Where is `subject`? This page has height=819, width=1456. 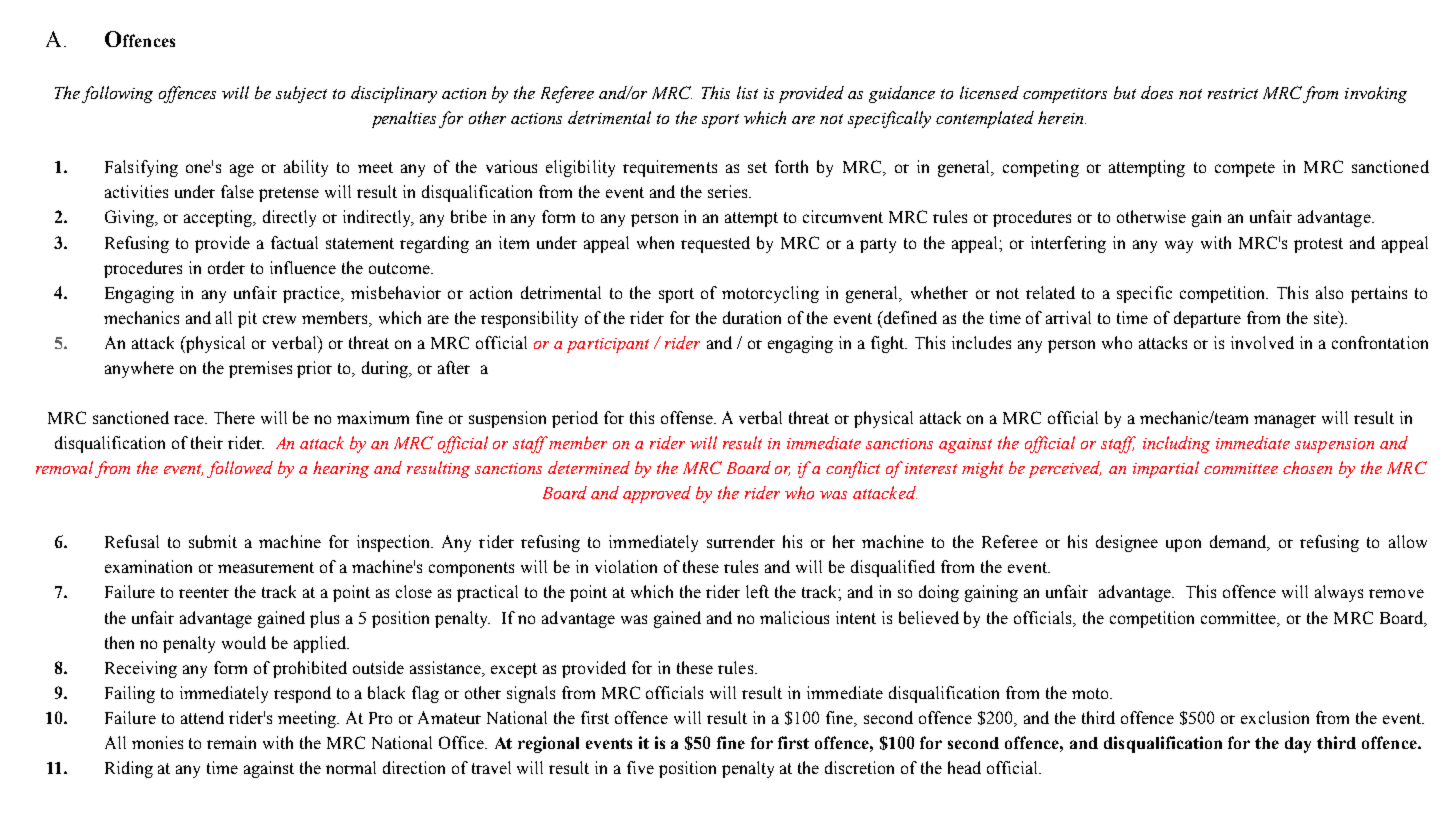
subject is located at coordinates (301, 94).
